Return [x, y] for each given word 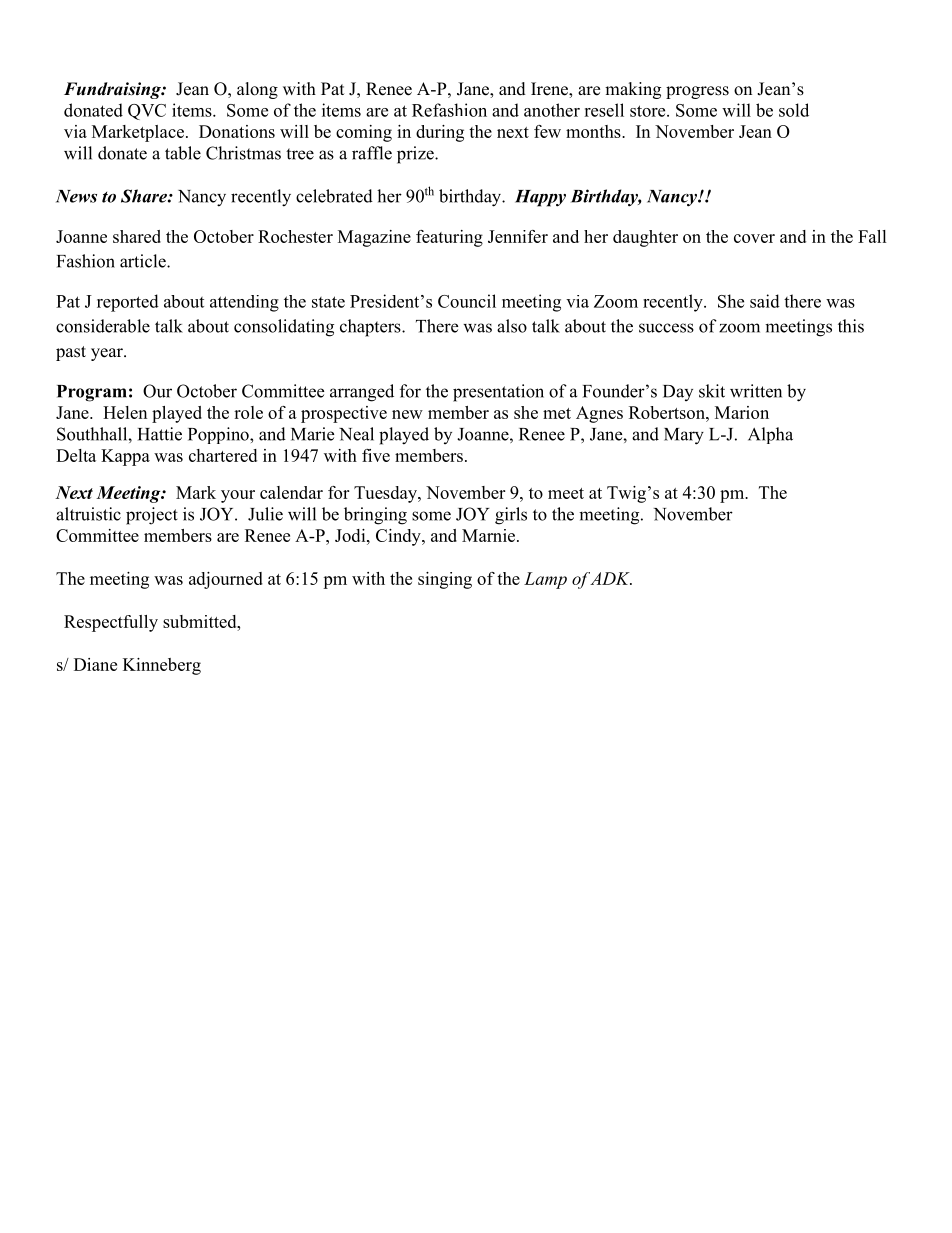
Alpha [770, 435]
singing [445, 580]
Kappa [125, 457]
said [765, 301]
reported [128, 303]
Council [467, 301]
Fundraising [113, 90]
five [376, 455]
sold [794, 110]
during [440, 133]
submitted [201, 621]
